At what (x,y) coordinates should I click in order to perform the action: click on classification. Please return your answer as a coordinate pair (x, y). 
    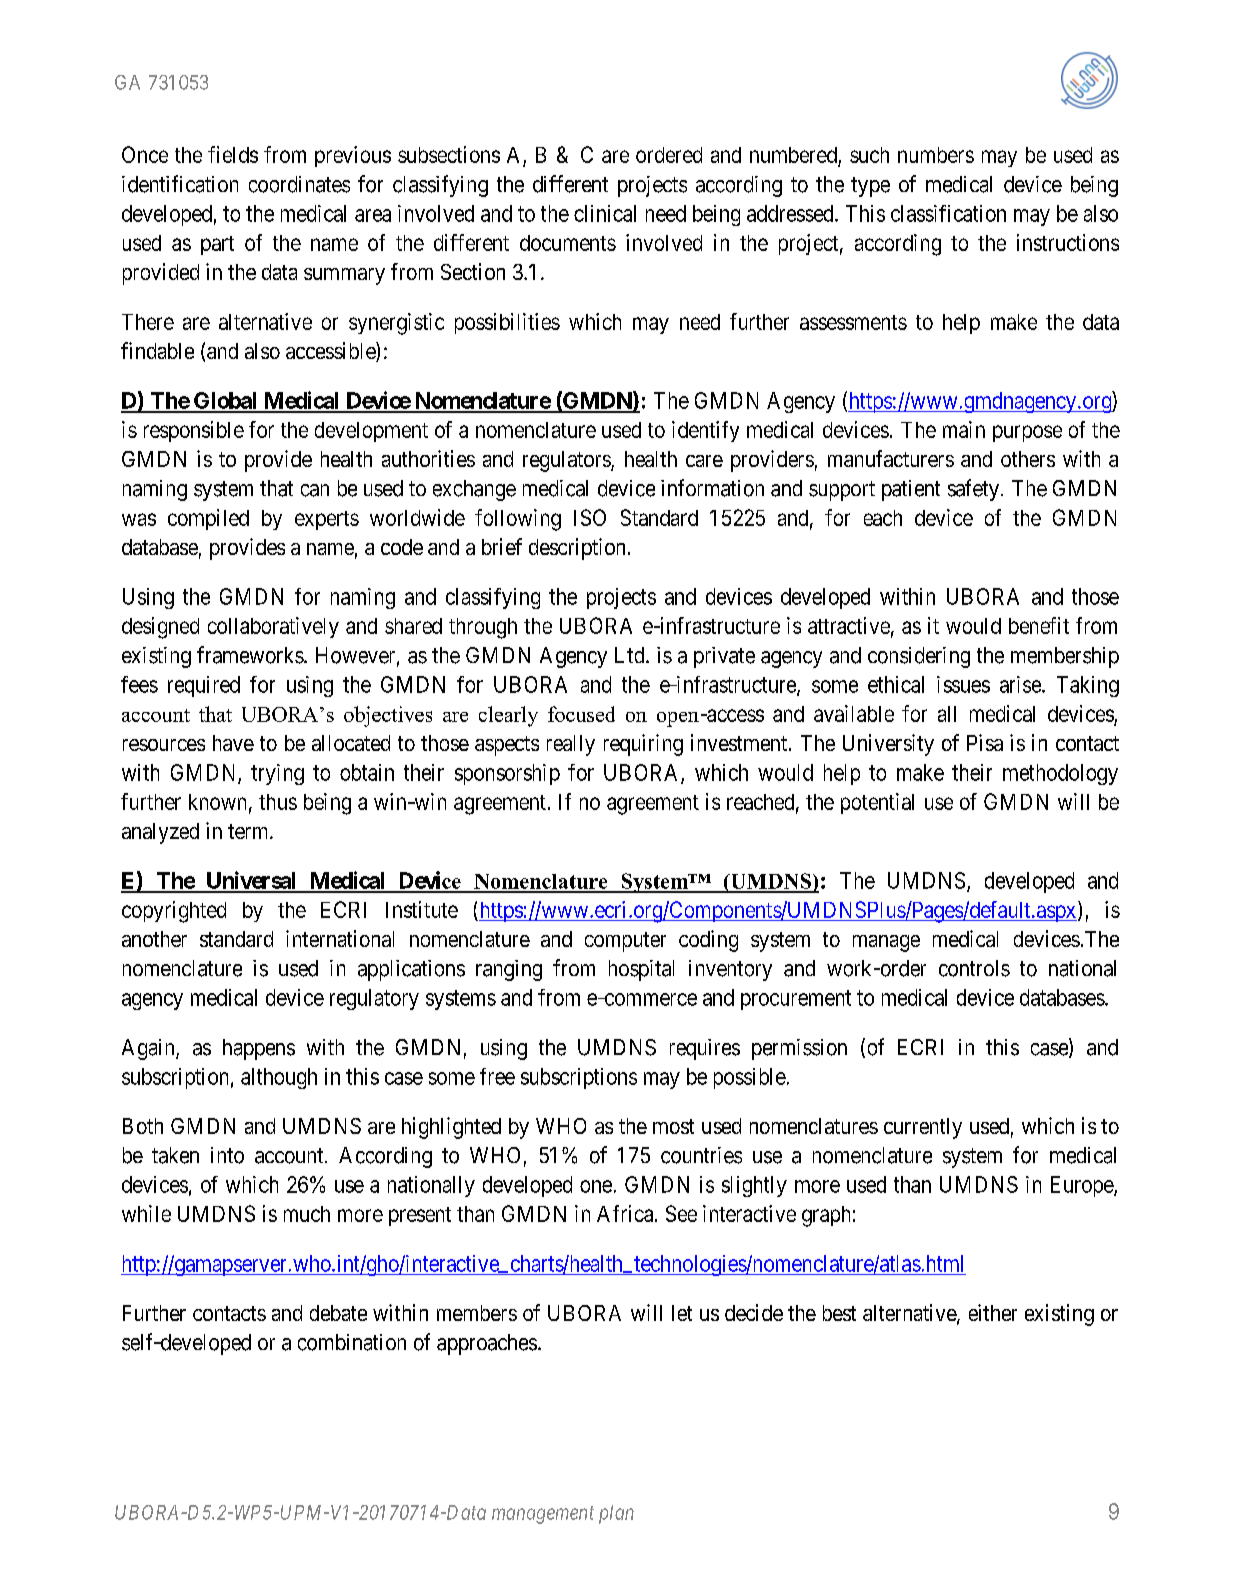
    Looking at the image, I should click on (948, 213).
